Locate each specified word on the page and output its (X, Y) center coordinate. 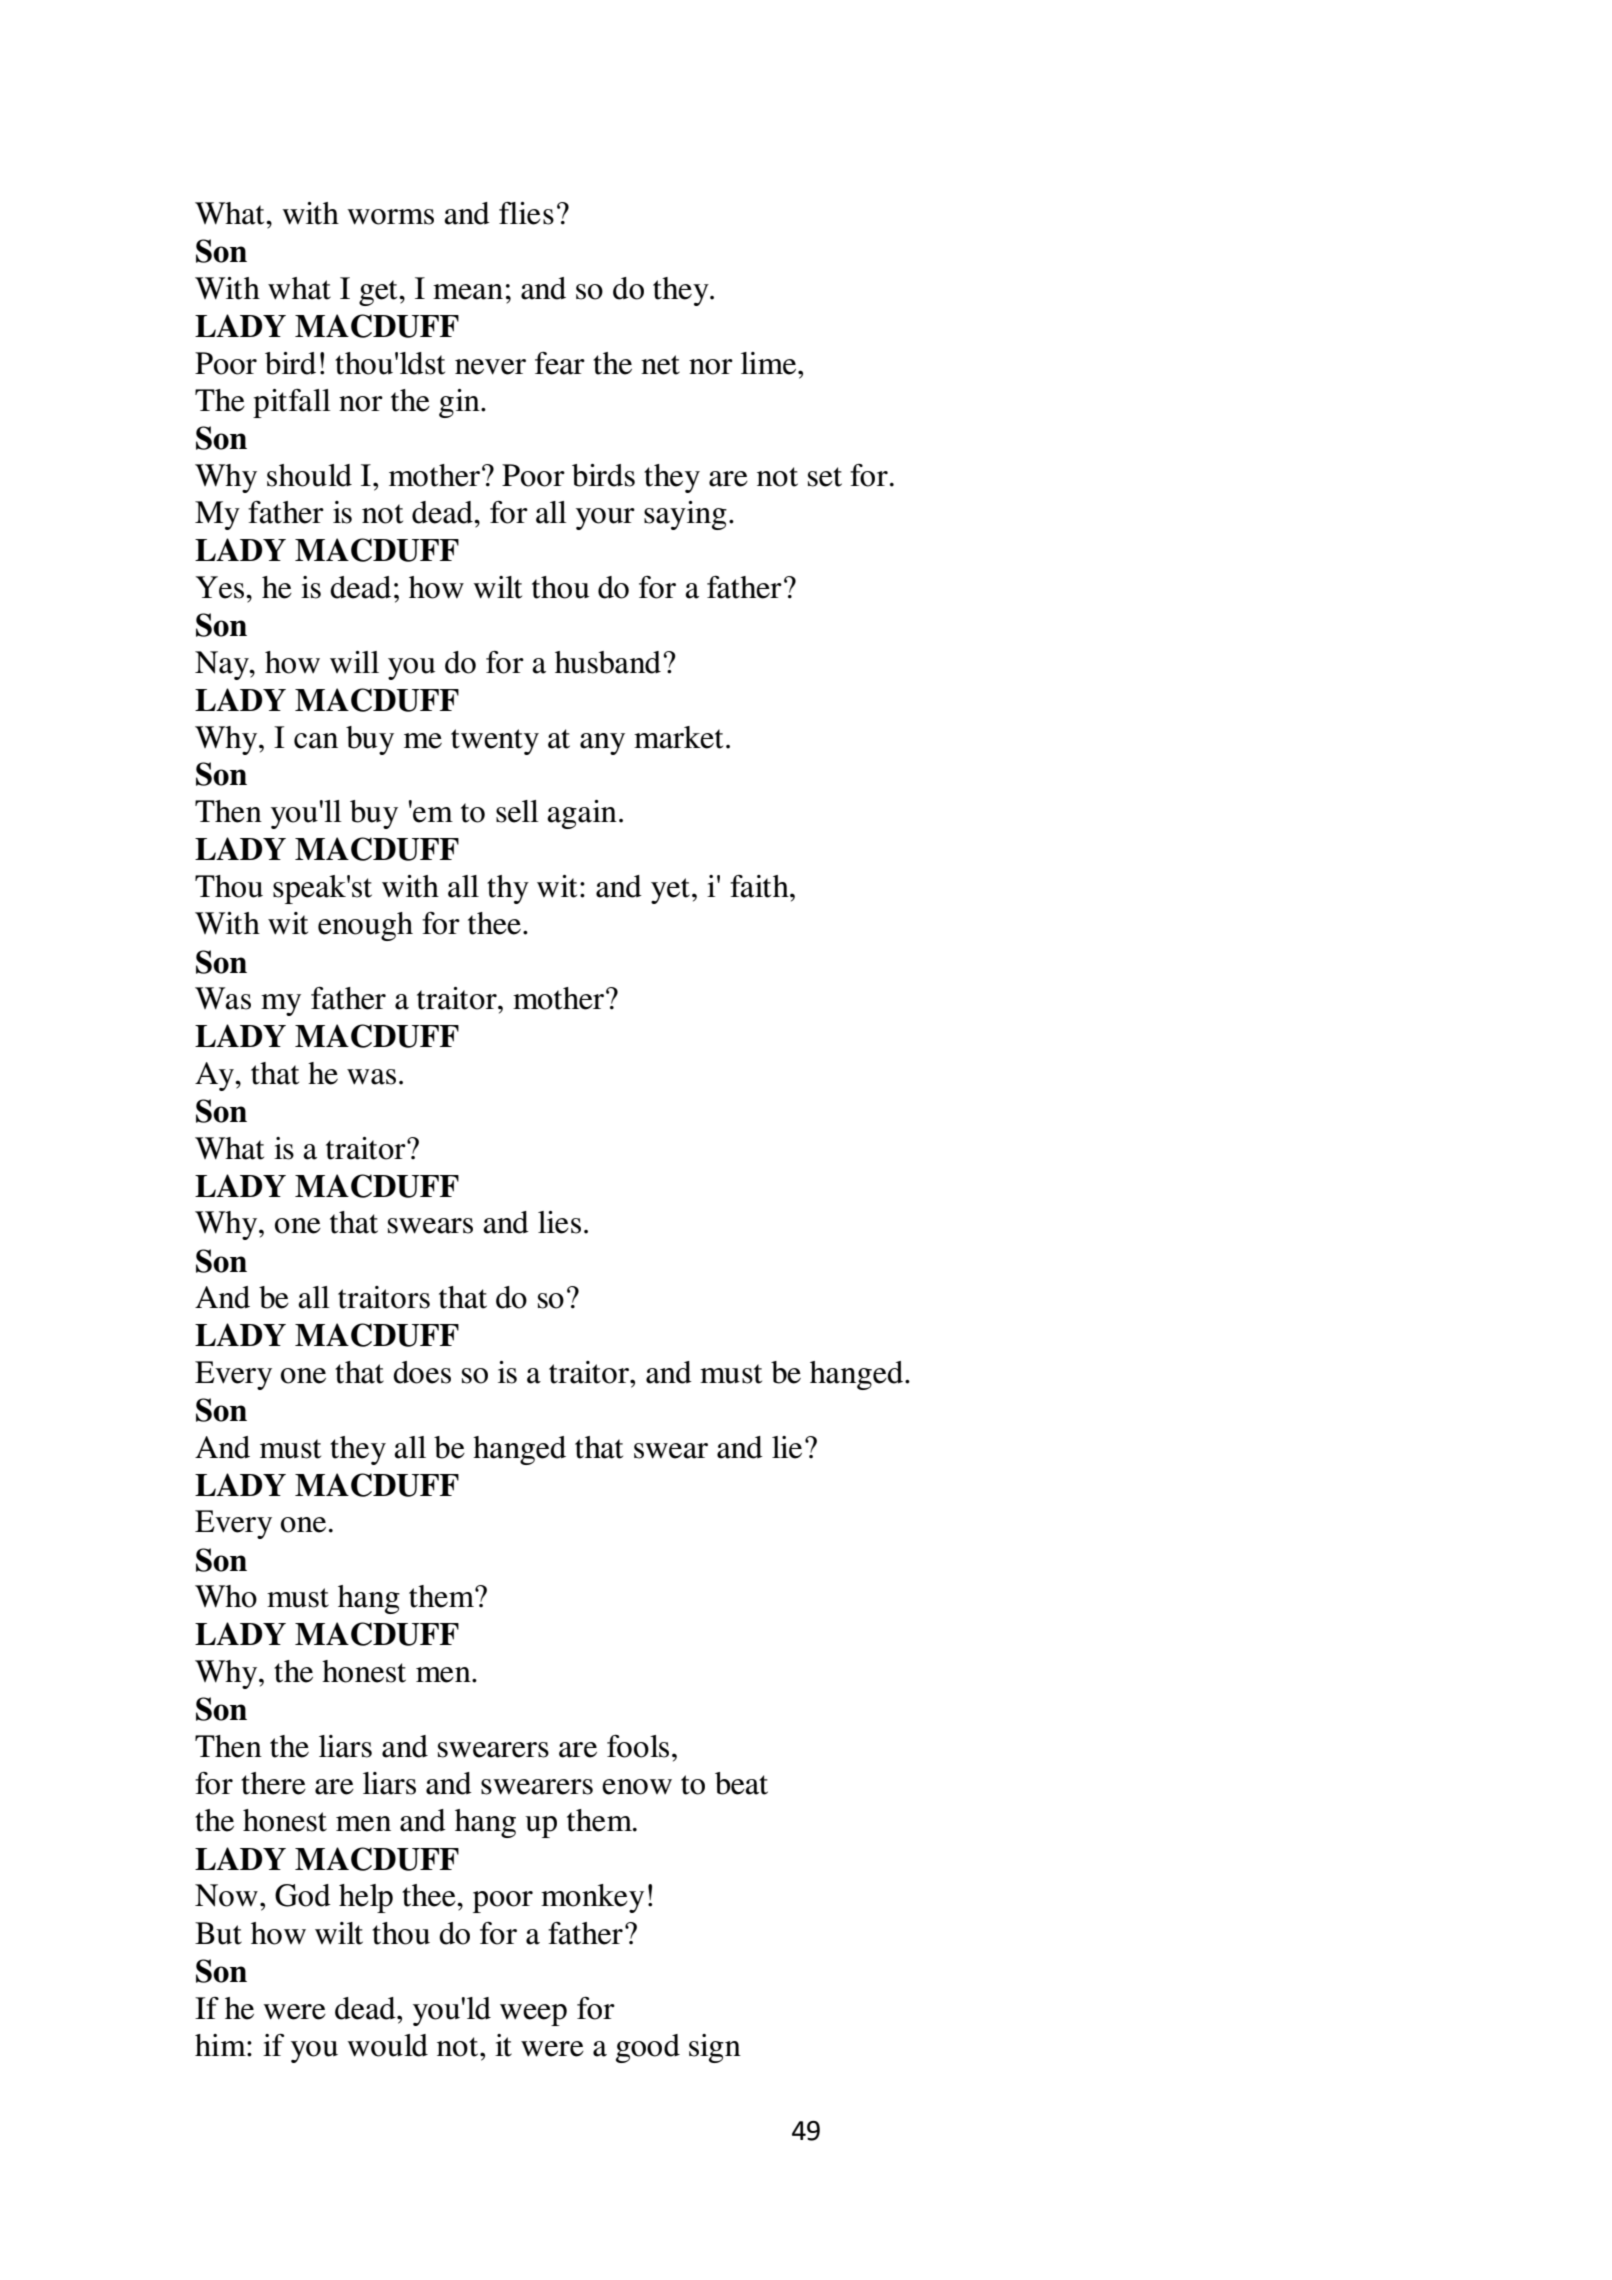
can (316, 741)
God (303, 1895)
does (422, 1372)
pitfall (292, 403)
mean (468, 292)
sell (517, 811)
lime (770, 363)
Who (226, 1596)
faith (760, 886)
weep (533, 2015)
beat (741, 1783)
